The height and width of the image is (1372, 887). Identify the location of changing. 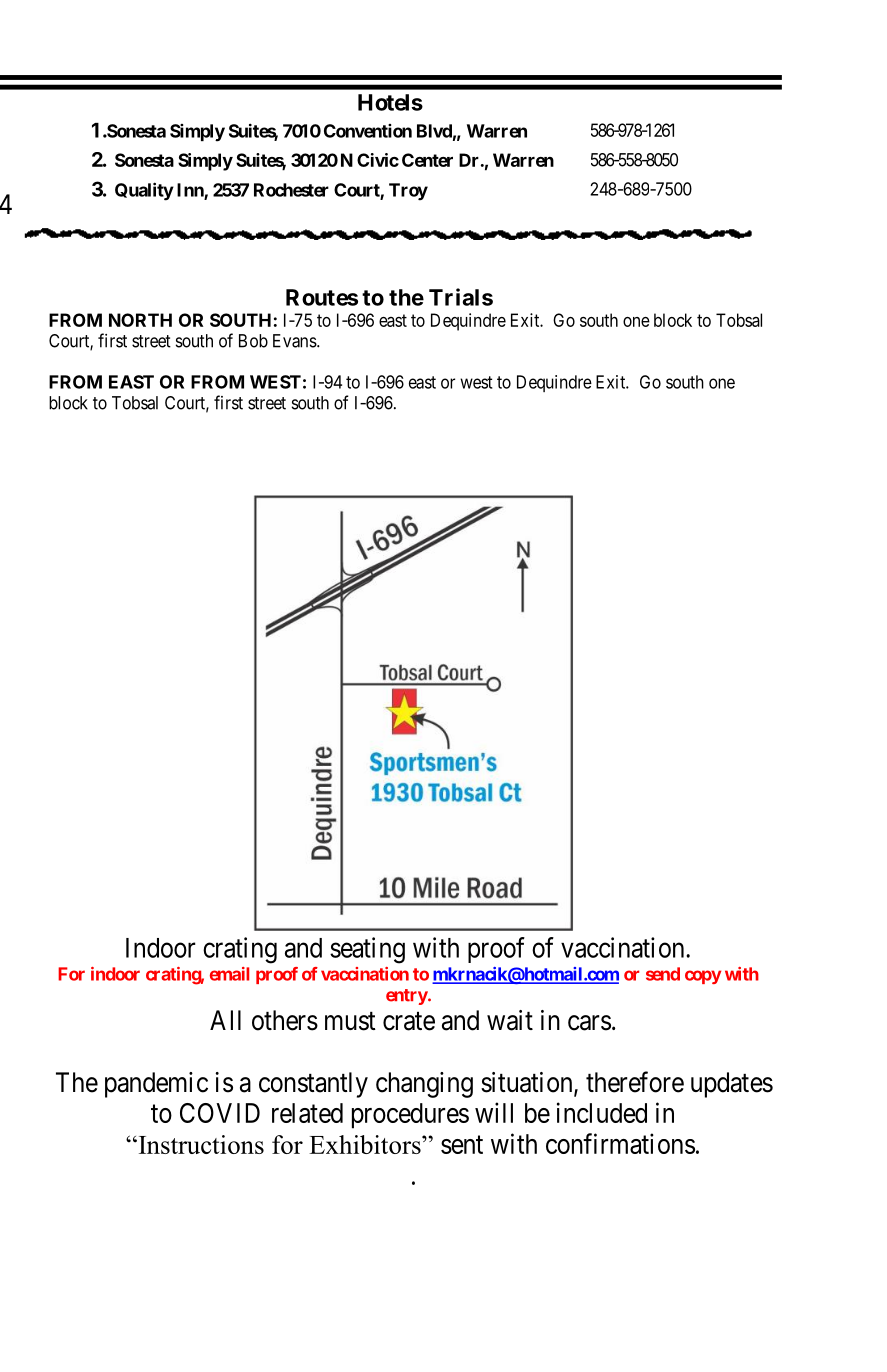
(424, 1085).
